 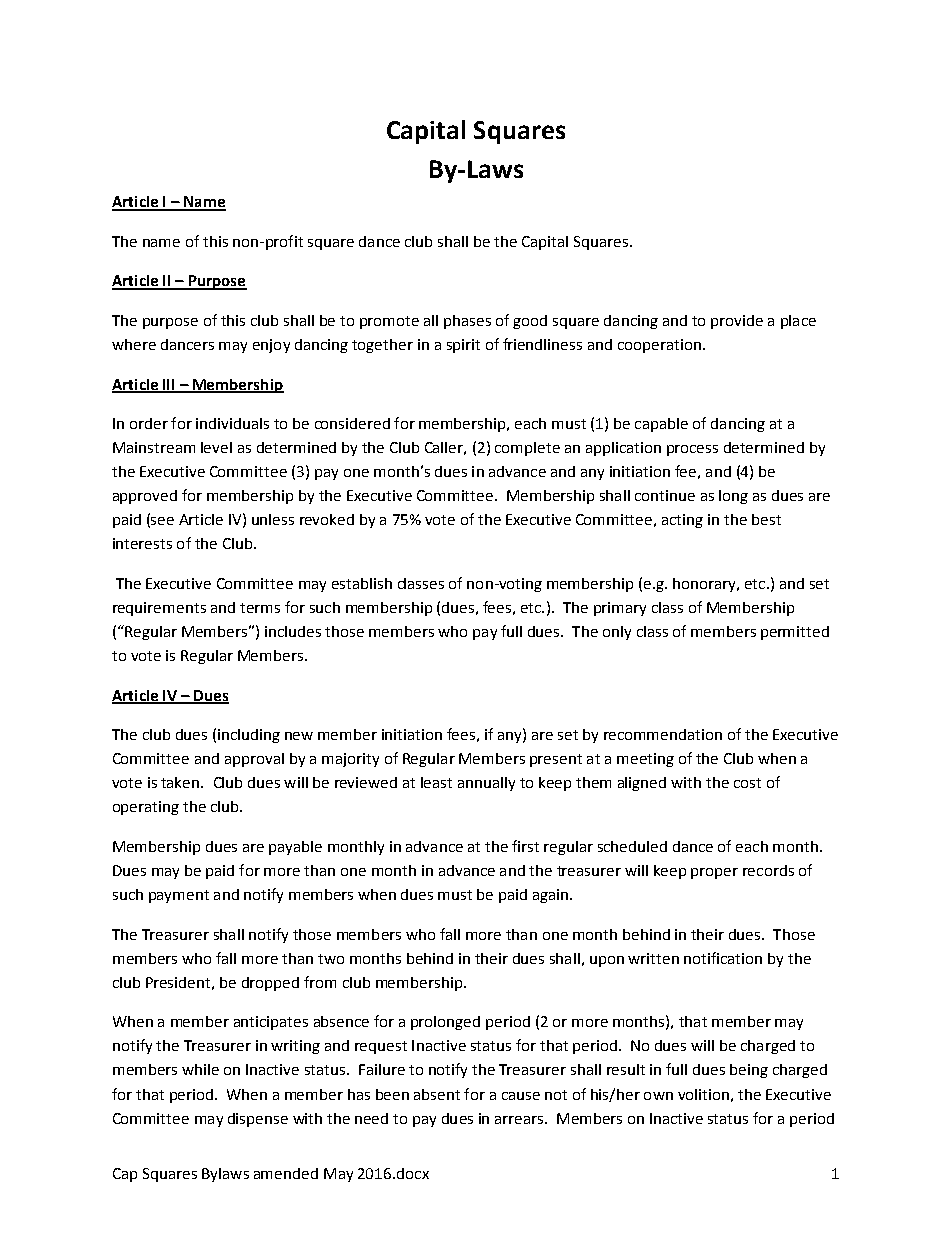 What do you see at coordinates (437, 1094) in the image?
I see `absent` at bounding box center [437, 1094].
